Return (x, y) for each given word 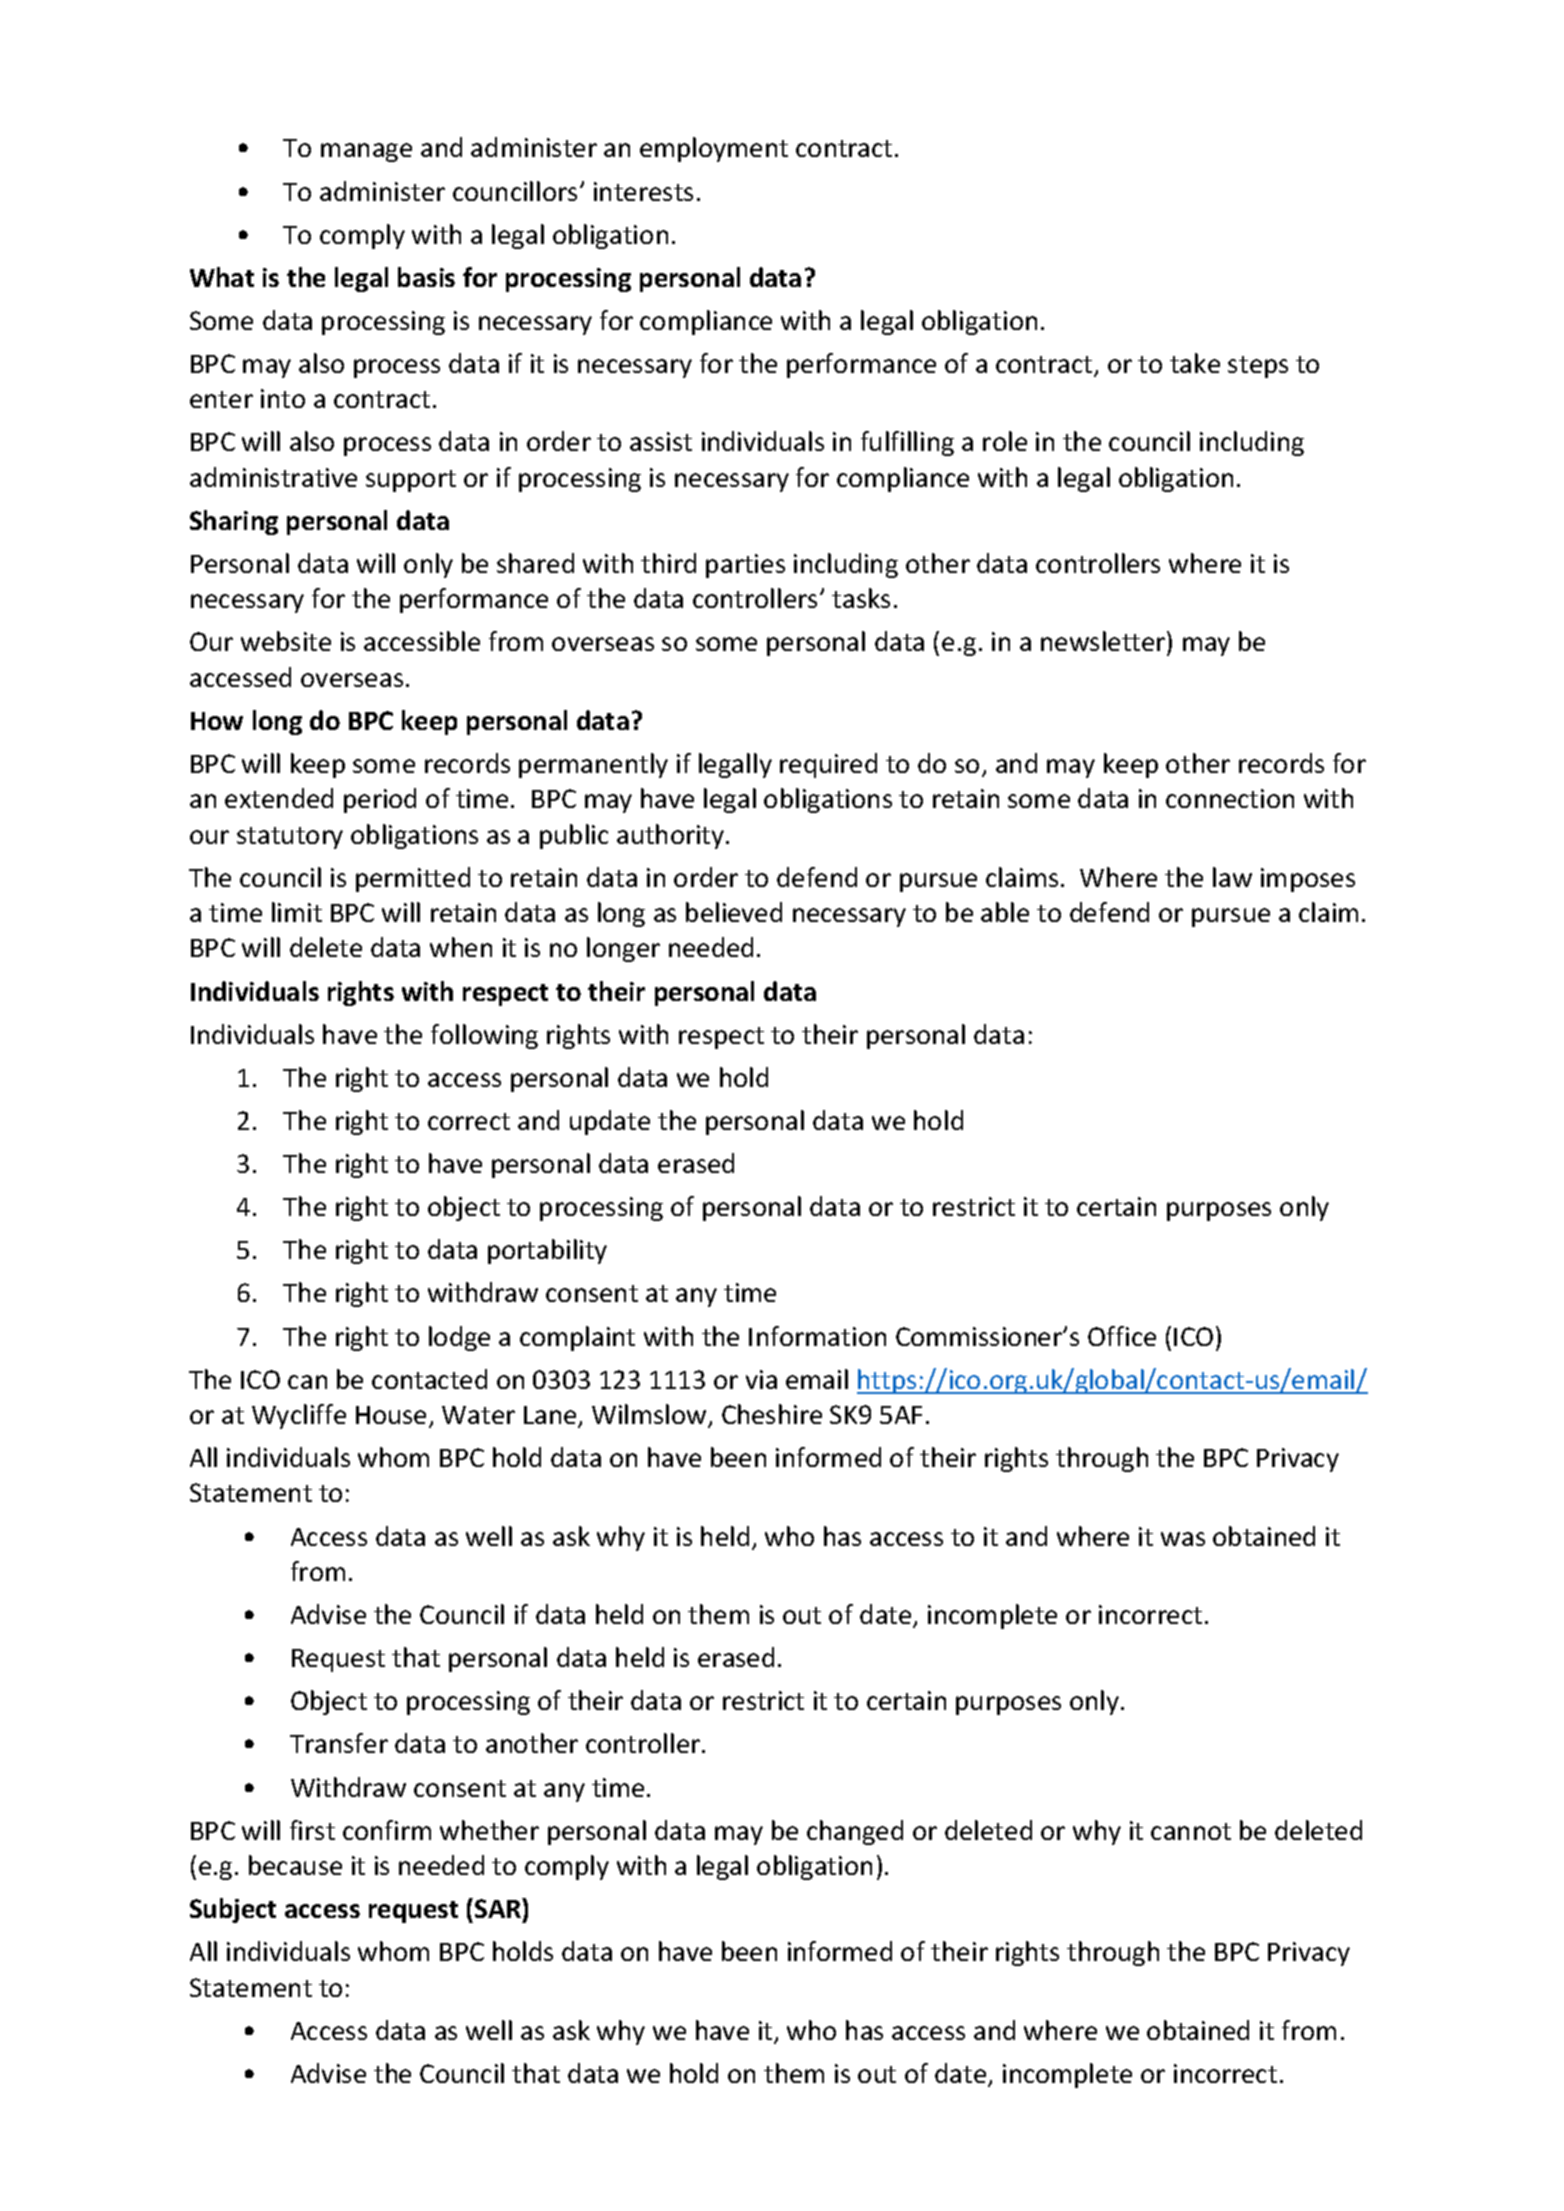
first (312, 1830)
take (1195, 363)
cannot (1191, 1831)
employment (714, 149)
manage (366, 152)
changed (855, 1832)
